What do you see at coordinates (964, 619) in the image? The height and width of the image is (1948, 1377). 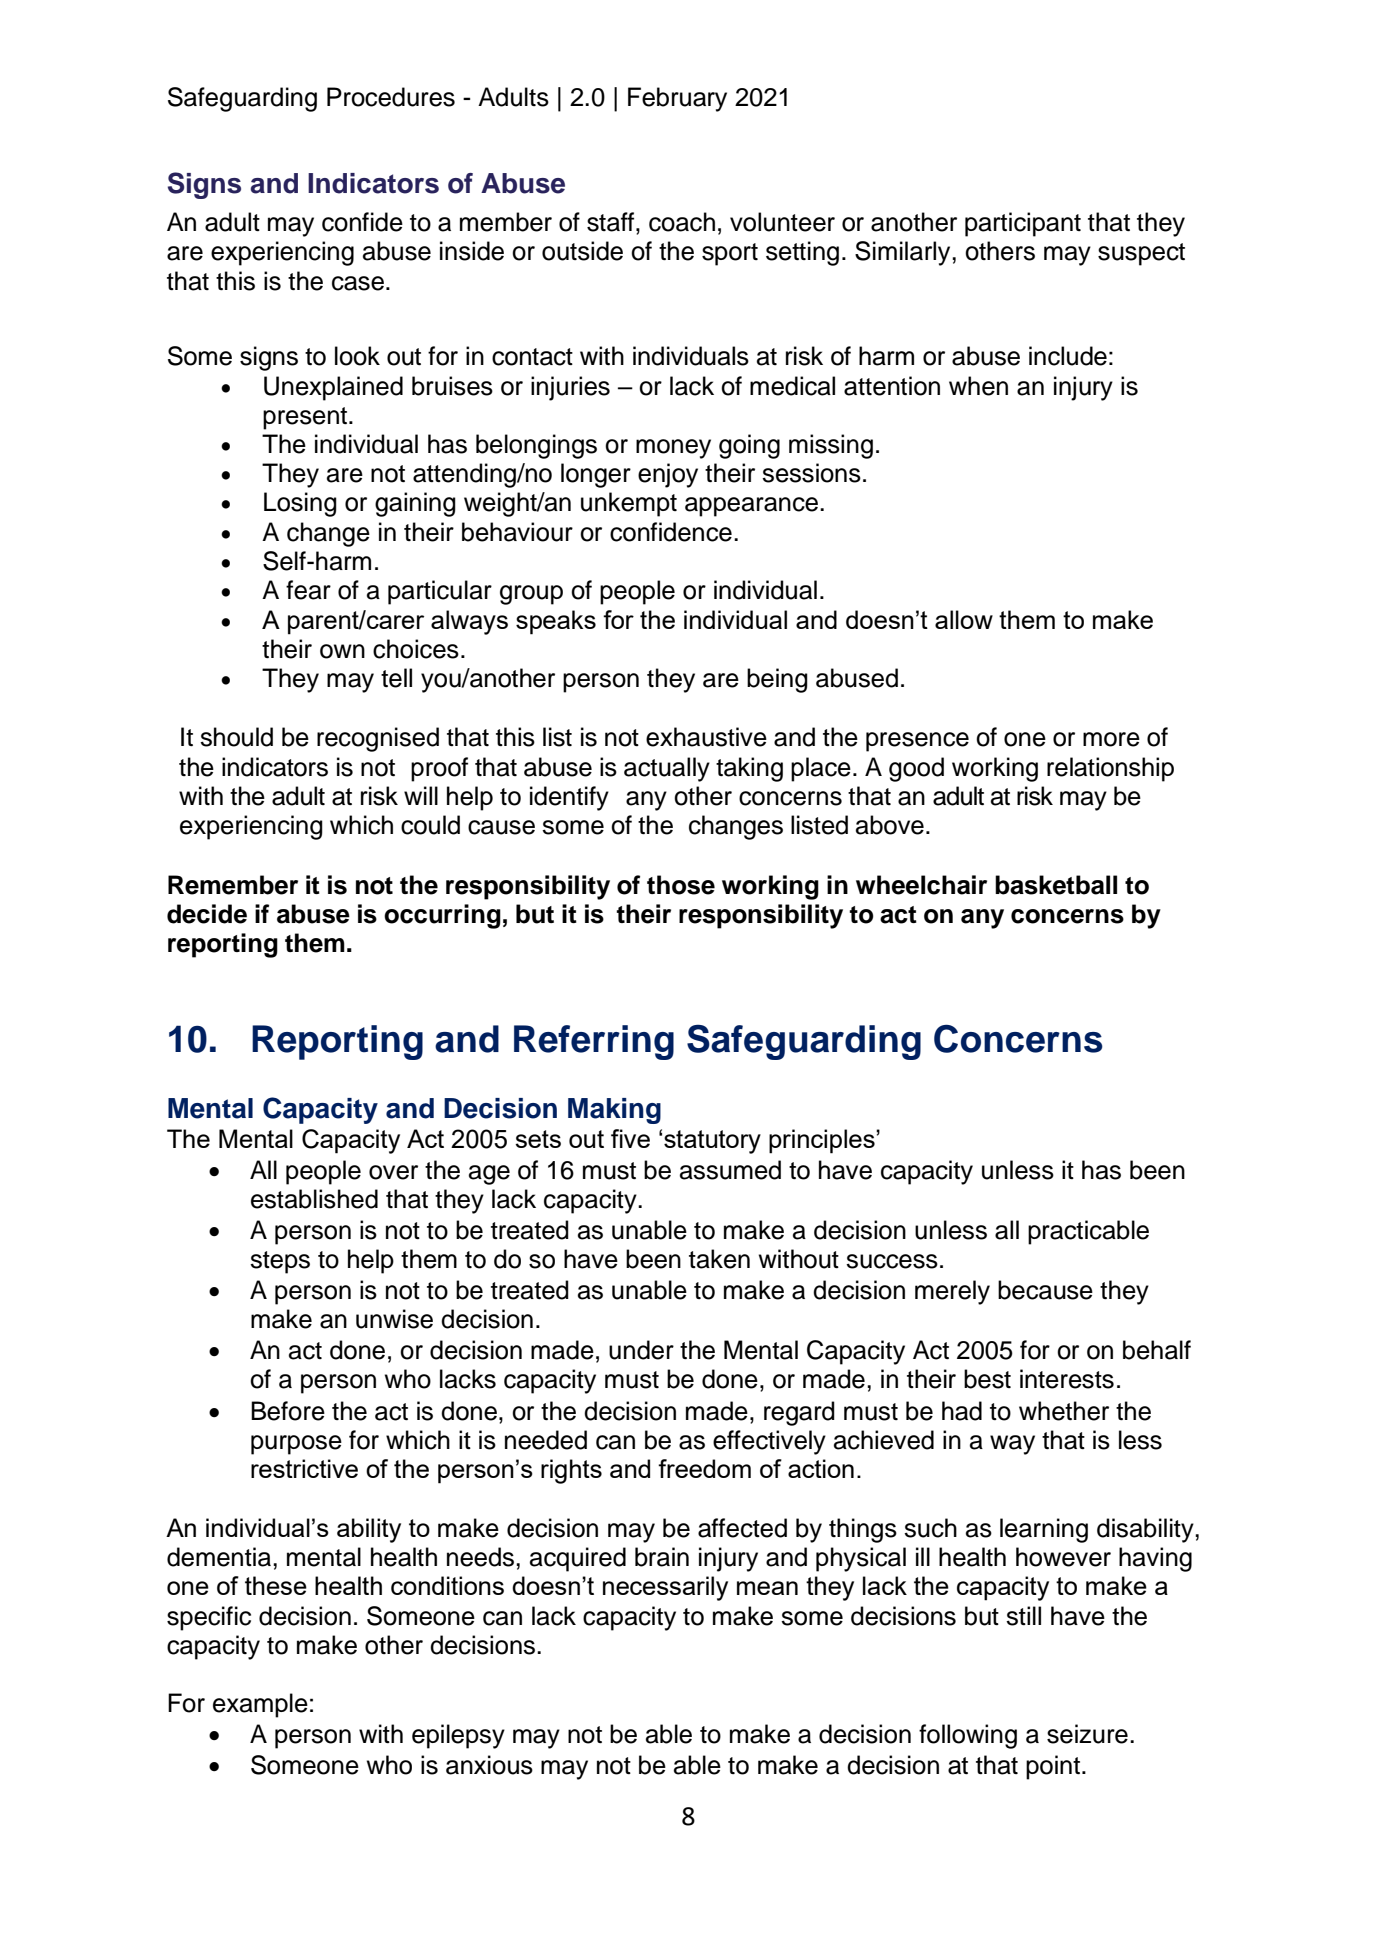 I see `allow` at bounding box center [964, 619].
